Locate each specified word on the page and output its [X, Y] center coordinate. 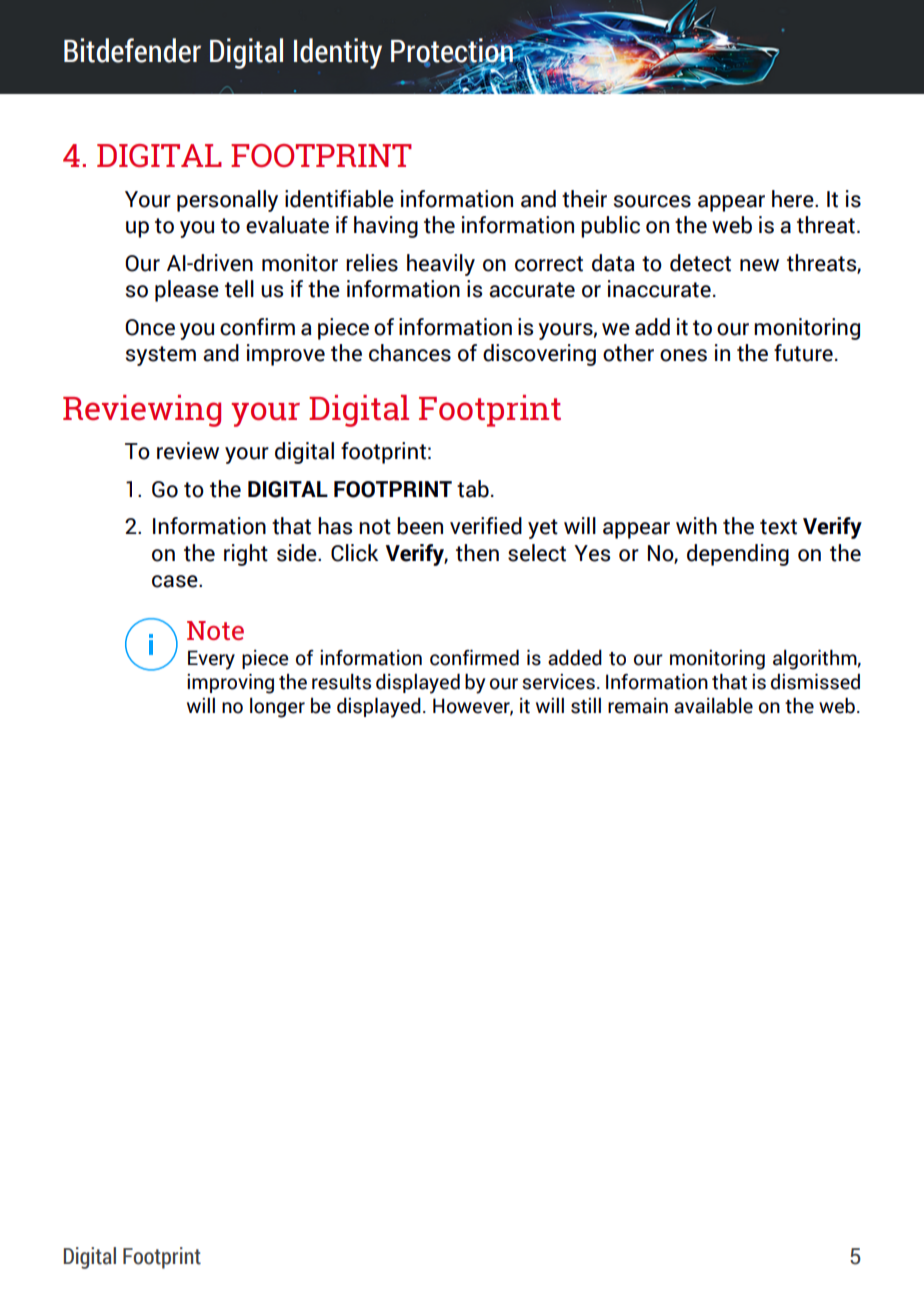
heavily [441, 265]
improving [230, 684]
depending [738, 555]
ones [683, 355]
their [584, 199]
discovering [539, 355]
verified [486, 526]
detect [700, 263]
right [246, 555]
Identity [338, 53]
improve [286, 355]
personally [227, 201]
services [558, 682]
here [794, 199]
